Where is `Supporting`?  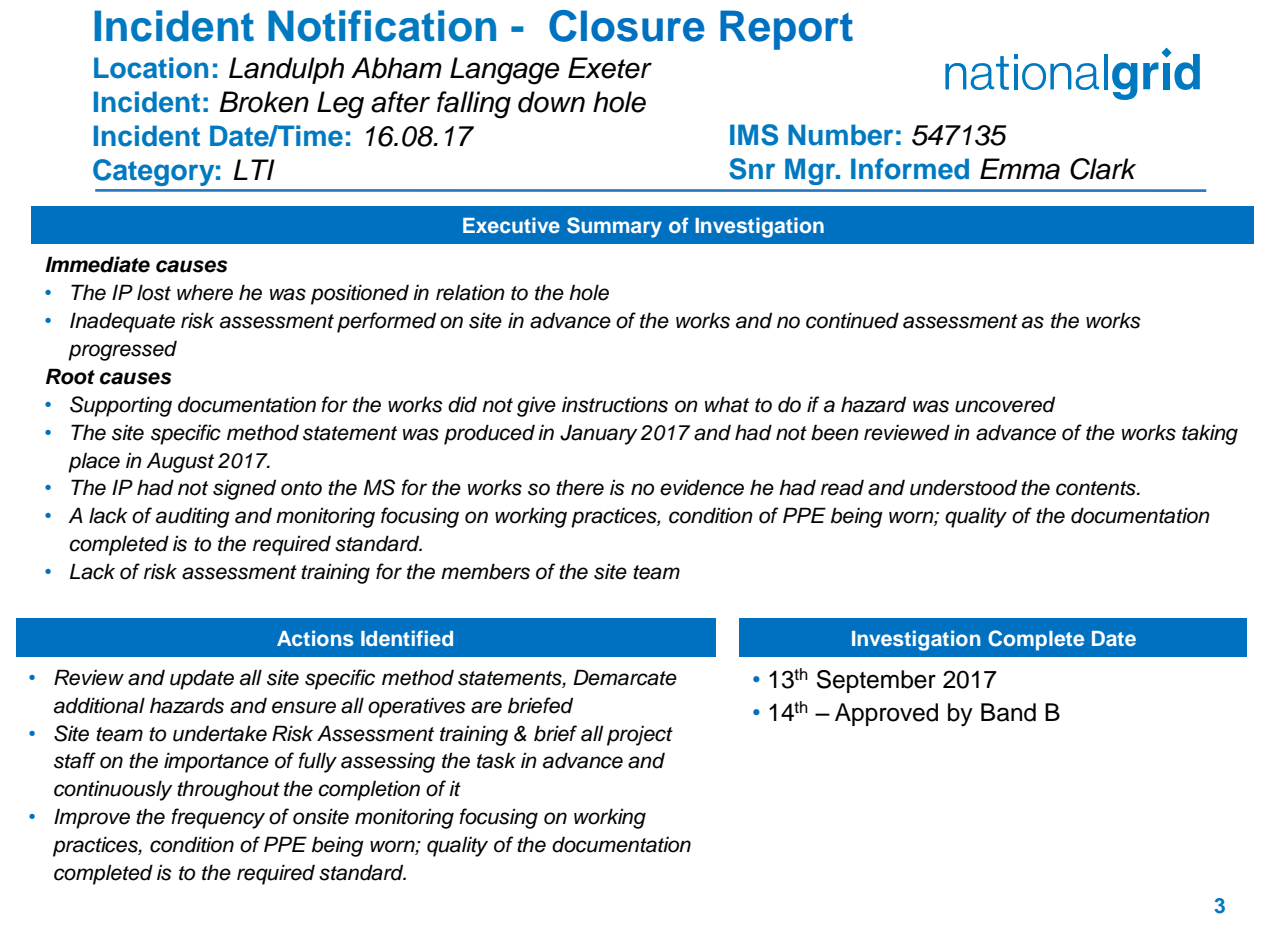
Supporting is located at coordinates (121, 406).
